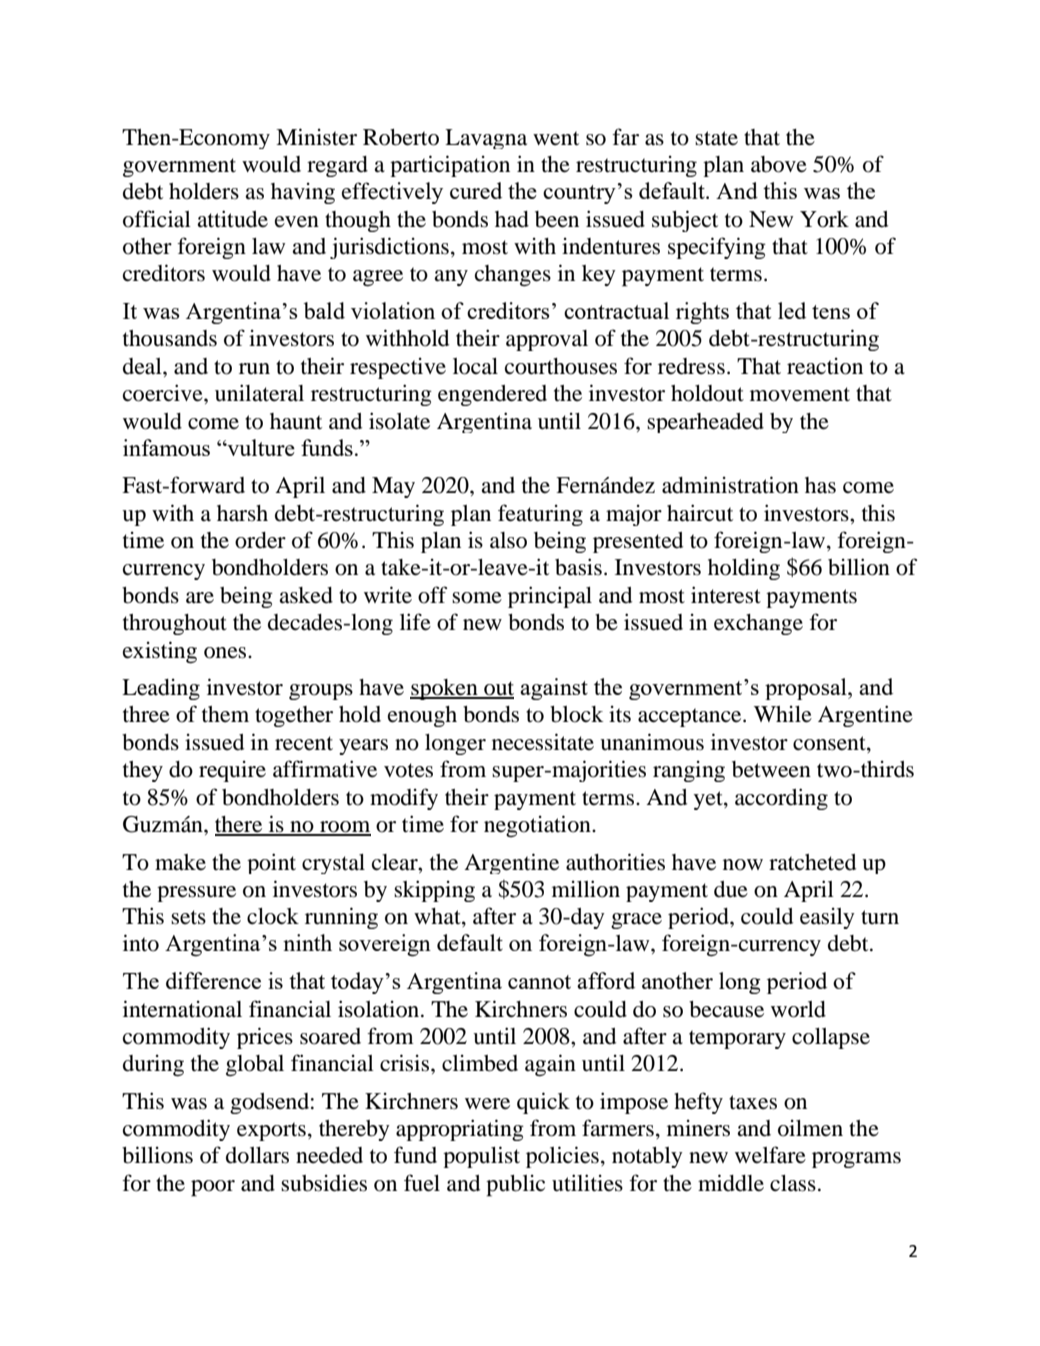 Image resolution: width=1040 pixels, height=1346 pixels. What do you see at coordinates (232, 219) in the screenshot?
I see `attitude` at bounding box center [232, 219].
